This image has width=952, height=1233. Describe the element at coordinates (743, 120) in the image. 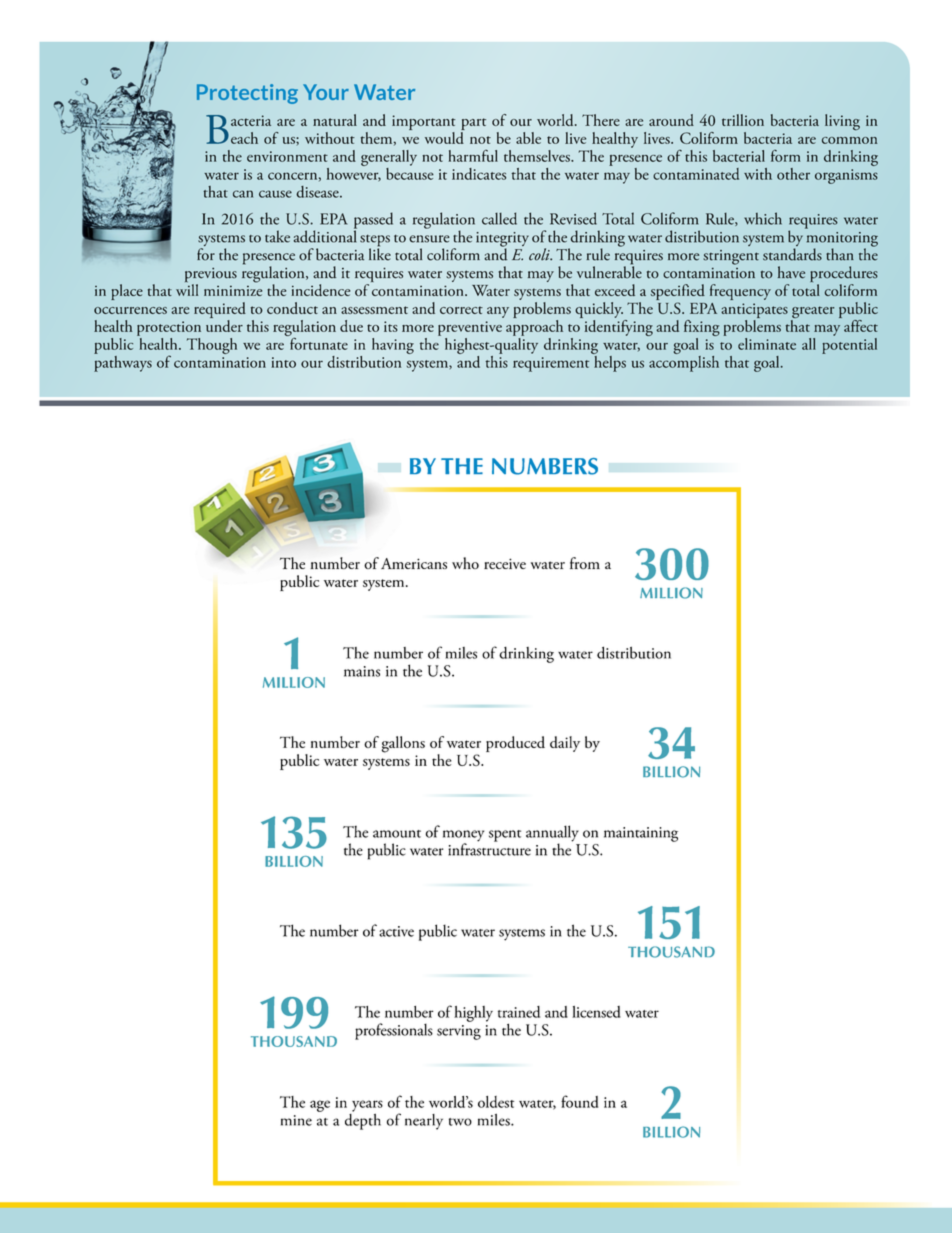

I see `trillion` at that location.
